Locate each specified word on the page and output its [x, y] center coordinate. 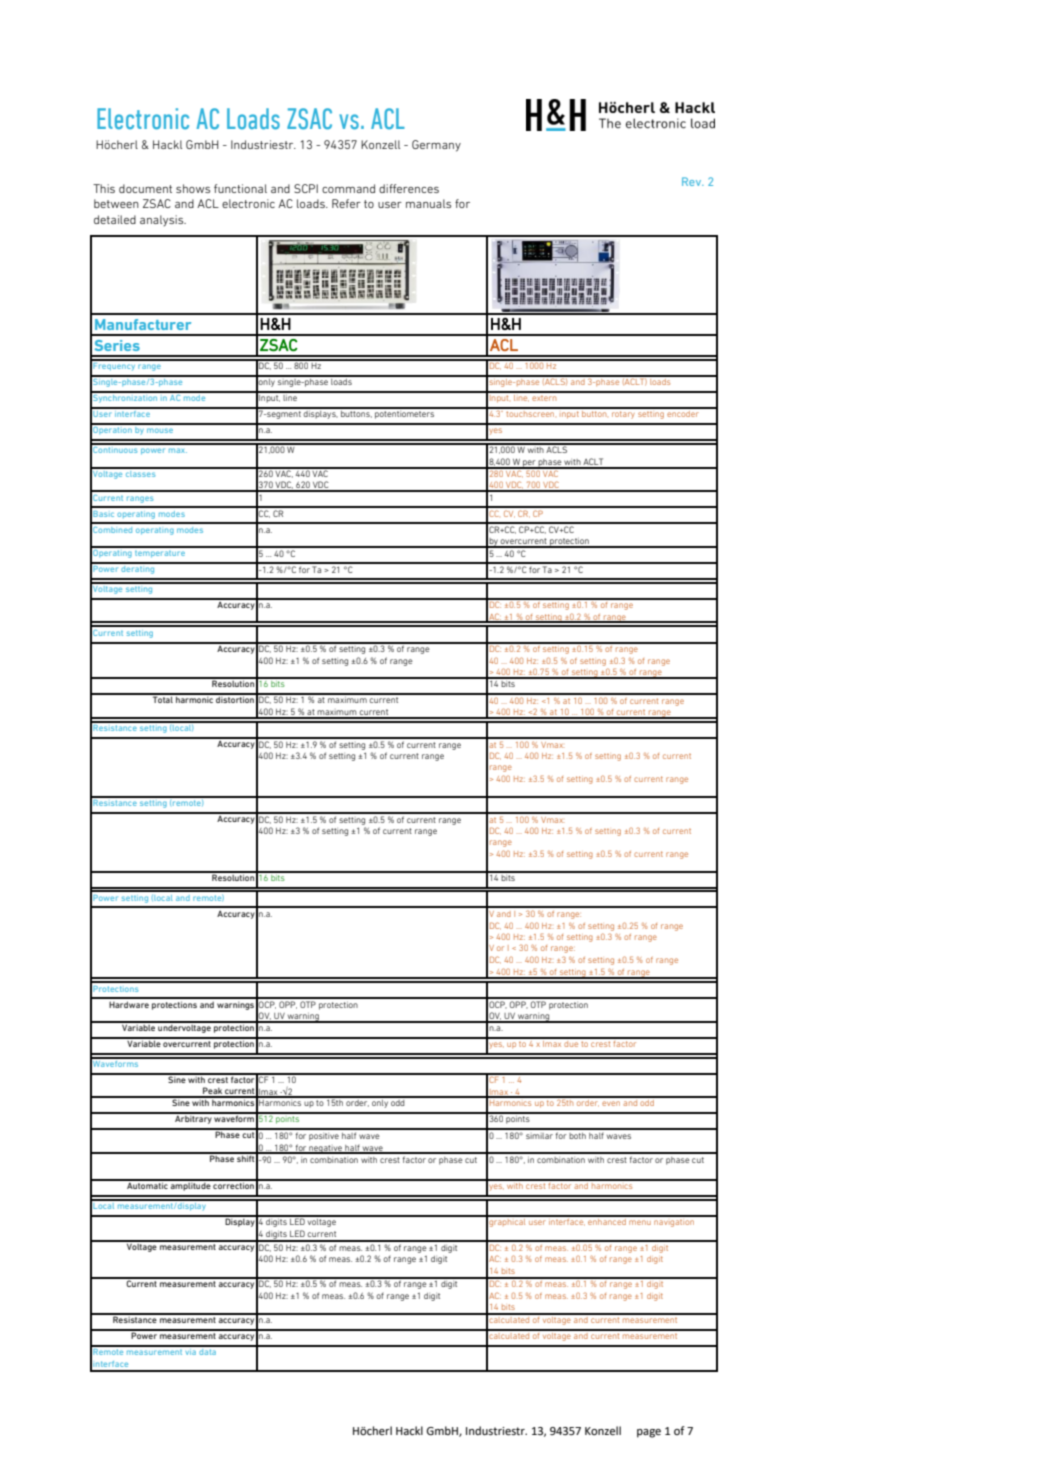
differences [409, 188]
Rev [693, 181]
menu [640, 1222]
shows [193, 188]
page [649, 1433]
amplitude [191, 1185]
